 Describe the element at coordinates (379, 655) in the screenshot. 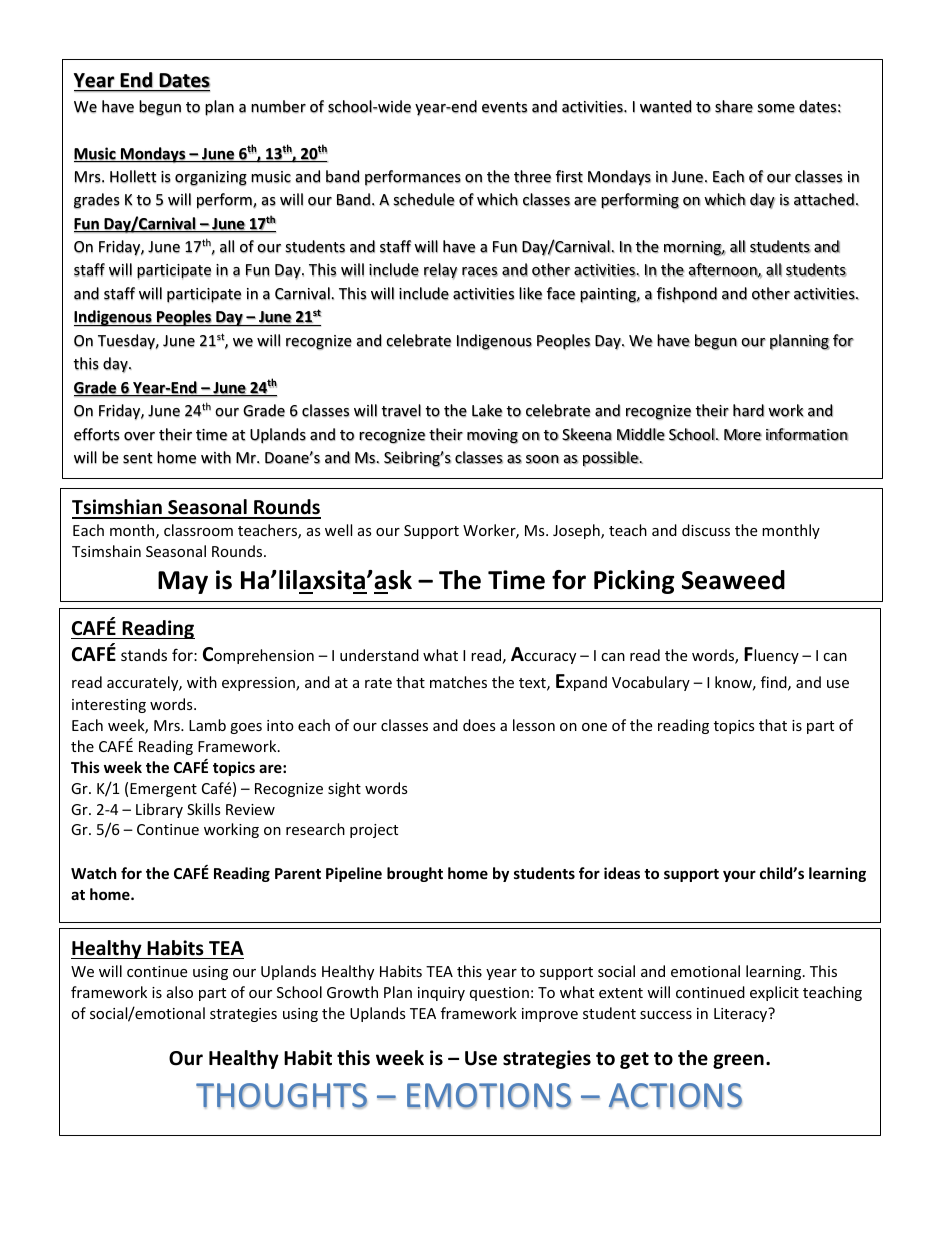

I see `understand` at that location.
